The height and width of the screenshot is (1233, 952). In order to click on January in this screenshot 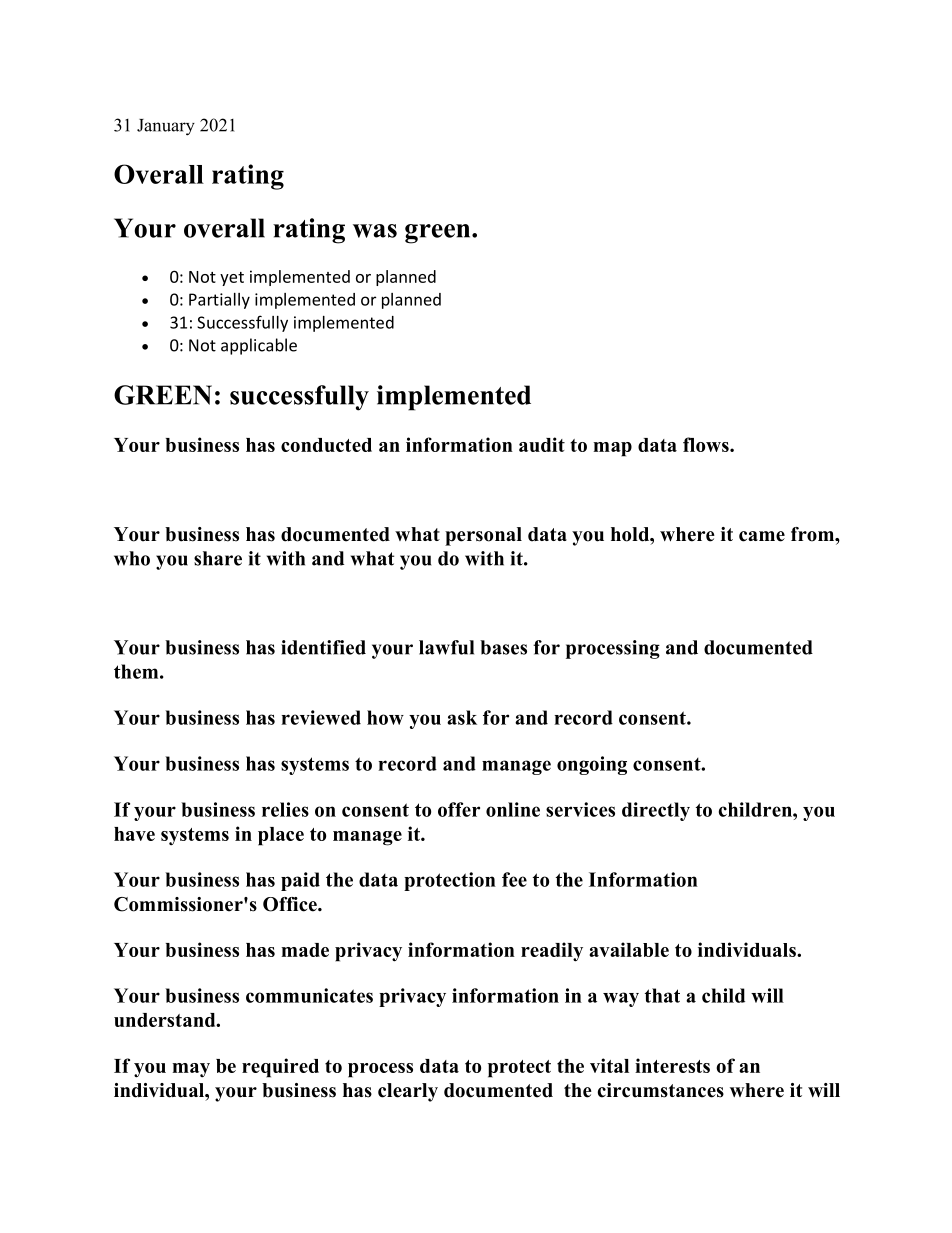, I will do `click(166, 127)`.
